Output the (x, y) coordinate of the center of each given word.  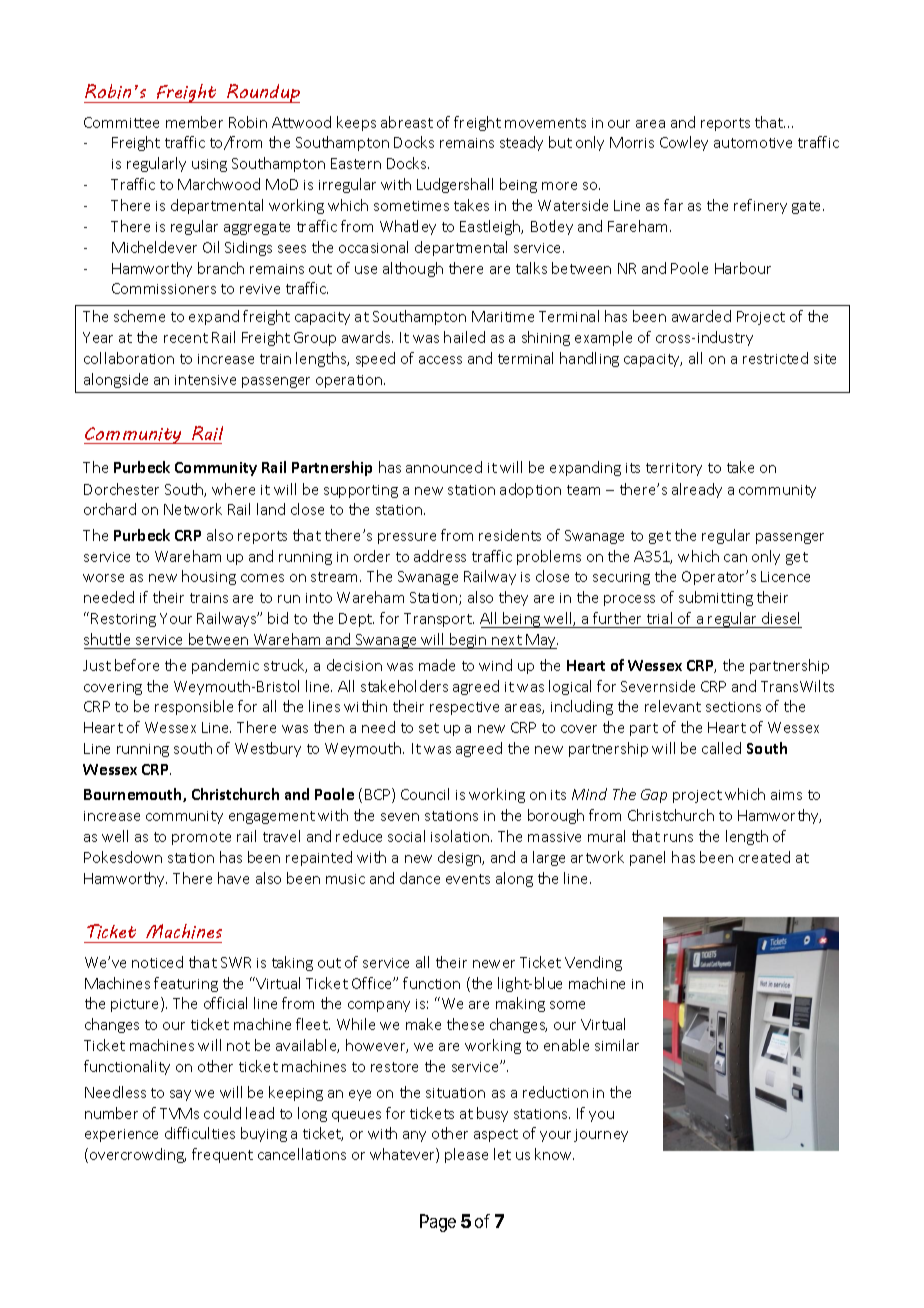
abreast (407, 122)
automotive (753, 143)
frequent (222, 1155)
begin (468, 641)
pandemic (225, 666)
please (466, 1155)
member (194, 122)
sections (733, 707)
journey (601, 1135)
